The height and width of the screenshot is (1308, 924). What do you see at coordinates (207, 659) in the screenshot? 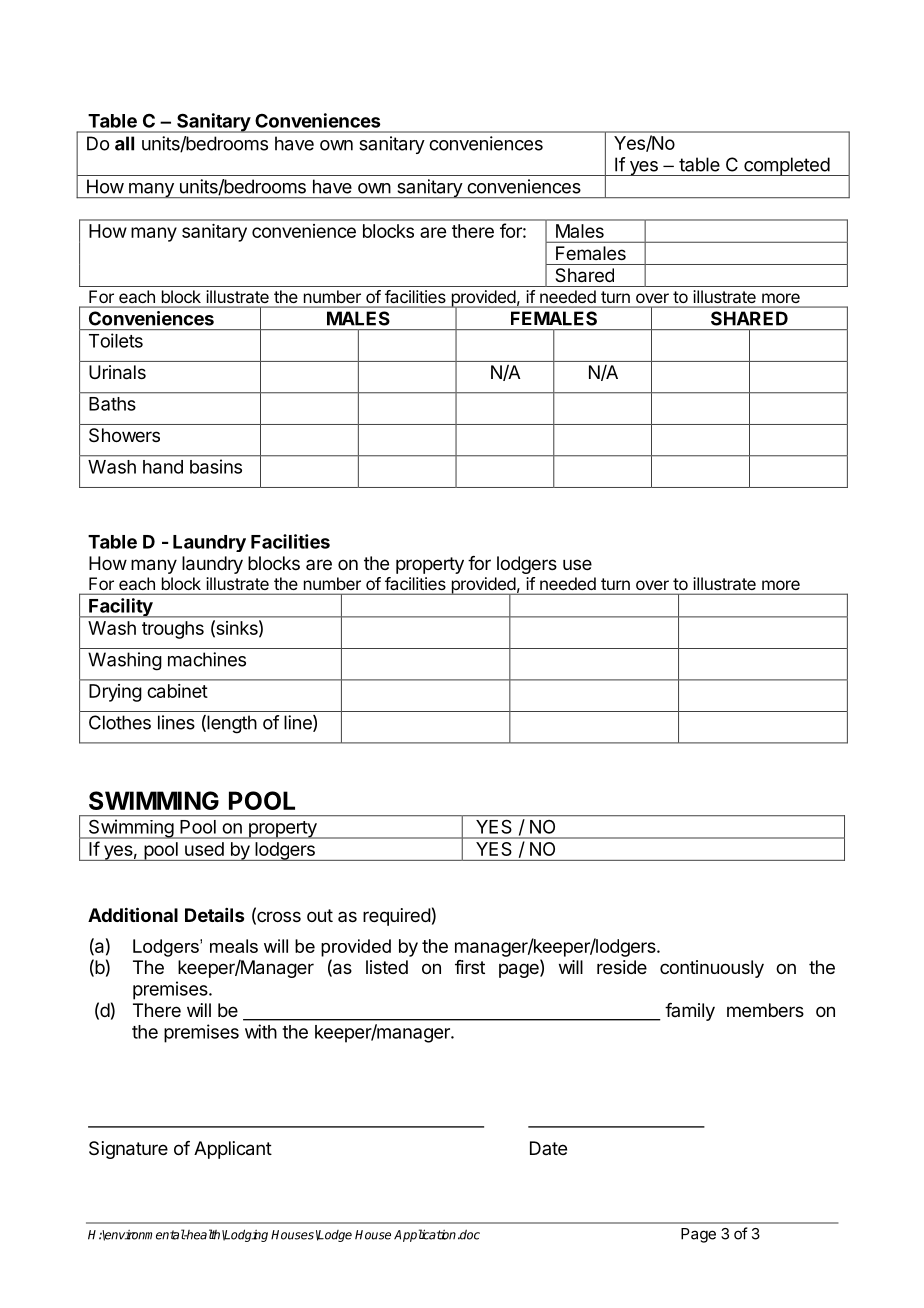
I see `machines` at bounding box center [207, 659].
